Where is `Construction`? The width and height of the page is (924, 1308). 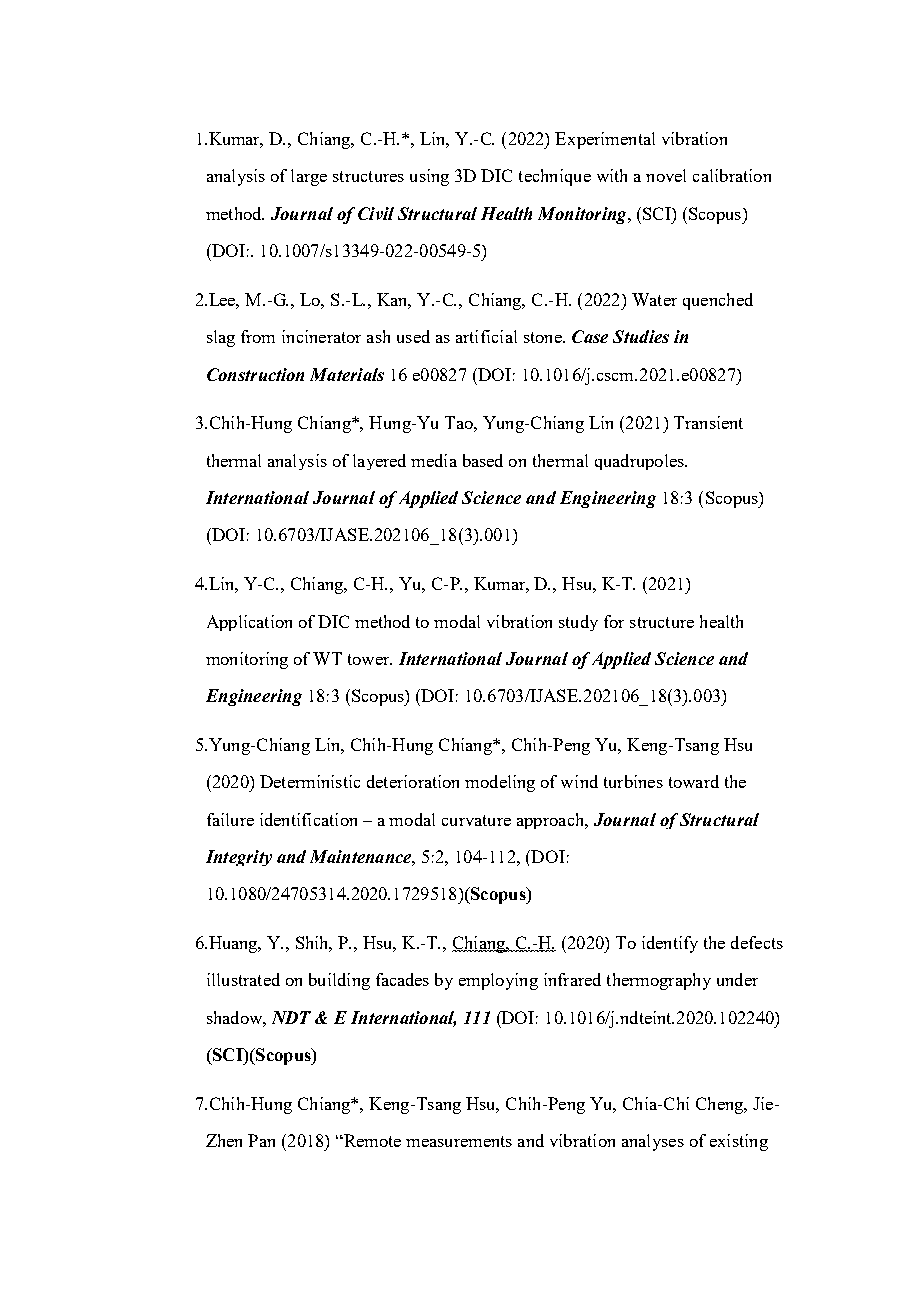
Construction is located at coordinates (255, 374).
